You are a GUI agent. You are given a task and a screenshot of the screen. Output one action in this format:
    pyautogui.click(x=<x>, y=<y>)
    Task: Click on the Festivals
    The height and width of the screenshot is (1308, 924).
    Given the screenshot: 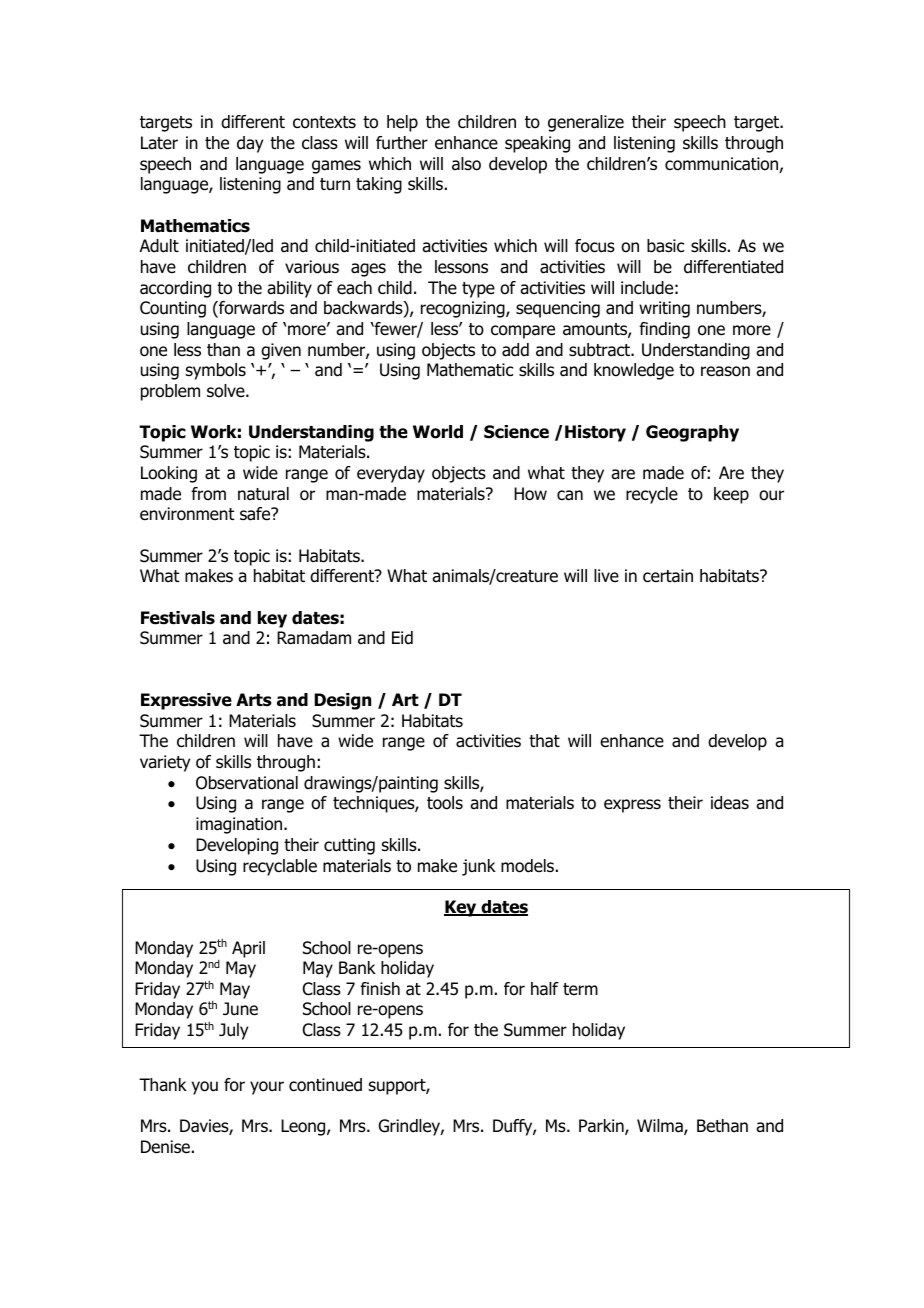 What is the action you would take?
    pyautogui.click(x=178, y=618)
